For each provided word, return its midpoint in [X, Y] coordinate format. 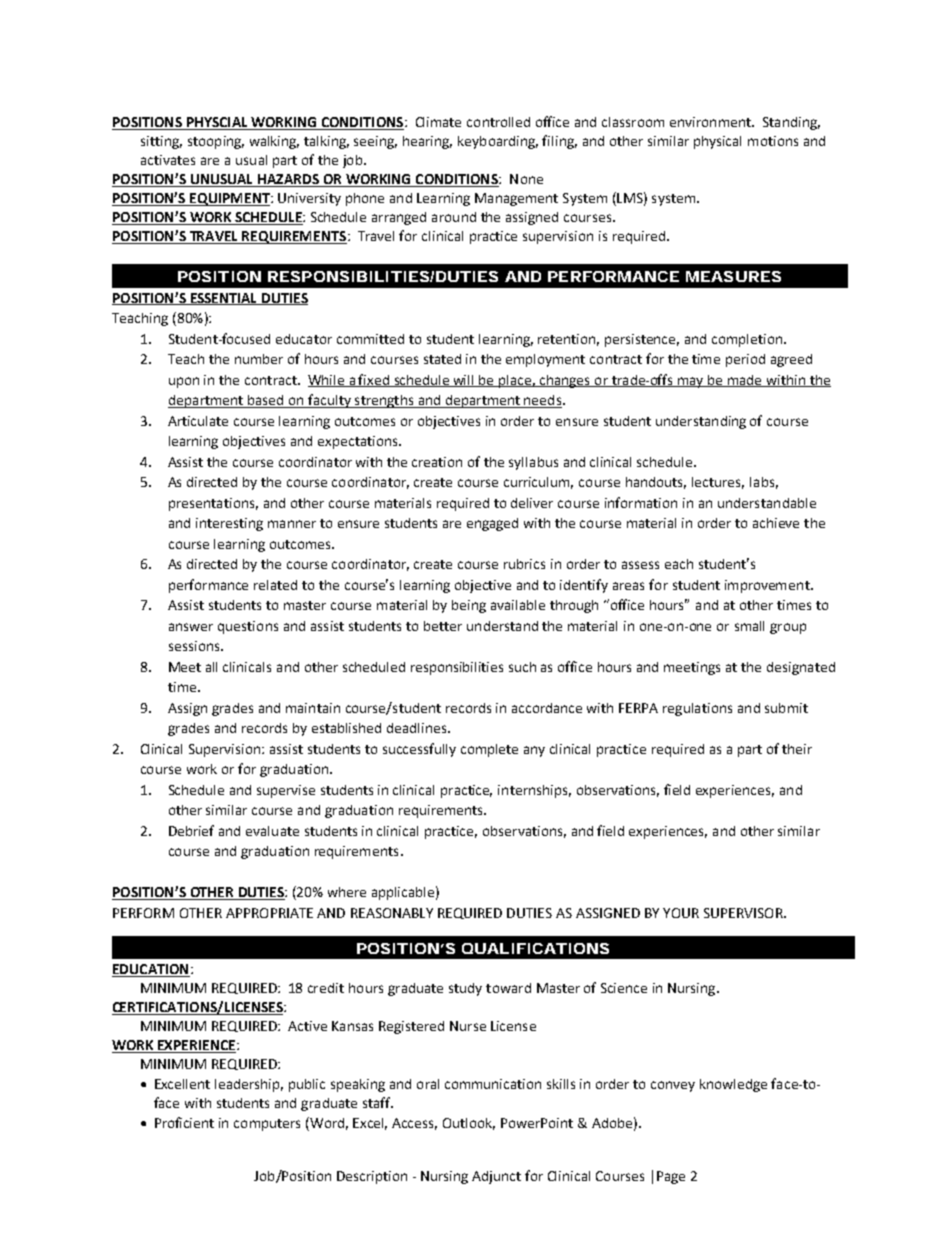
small [749, 626]
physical [717, 142]
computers [267, 1125]
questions [248, 627]
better [443, 626]
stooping [216, 142]
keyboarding [498, 142]
